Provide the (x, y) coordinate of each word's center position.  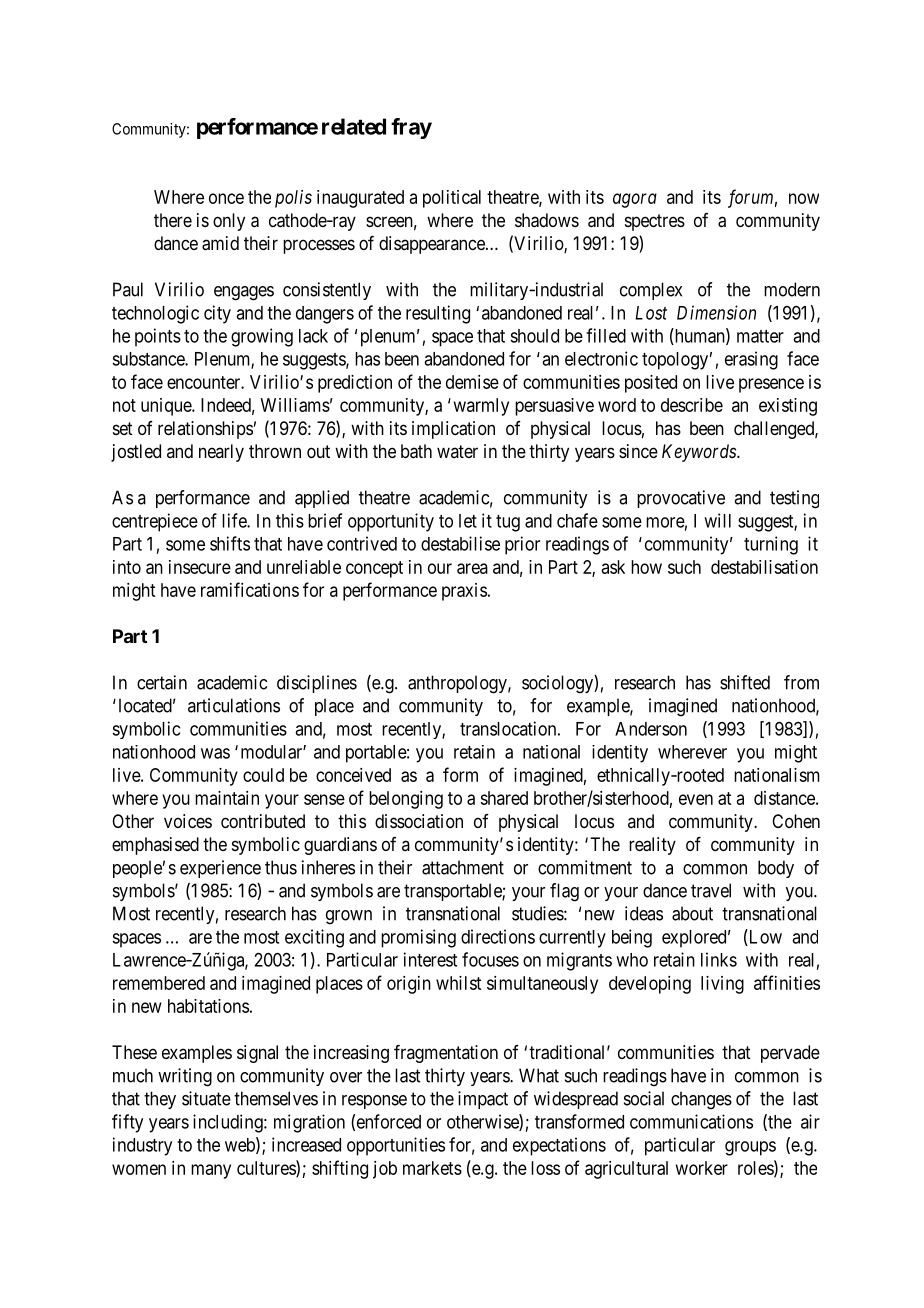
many (211, 1171)
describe (692, 405)
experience (220, 869)
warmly (481, 407)
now (804, 198)
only (229, 222)
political (452, 199)
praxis (464, 592)
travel (711, 890)
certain (162, 682)
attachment (463, 867)
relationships (205, 430)
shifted (745, 682)
